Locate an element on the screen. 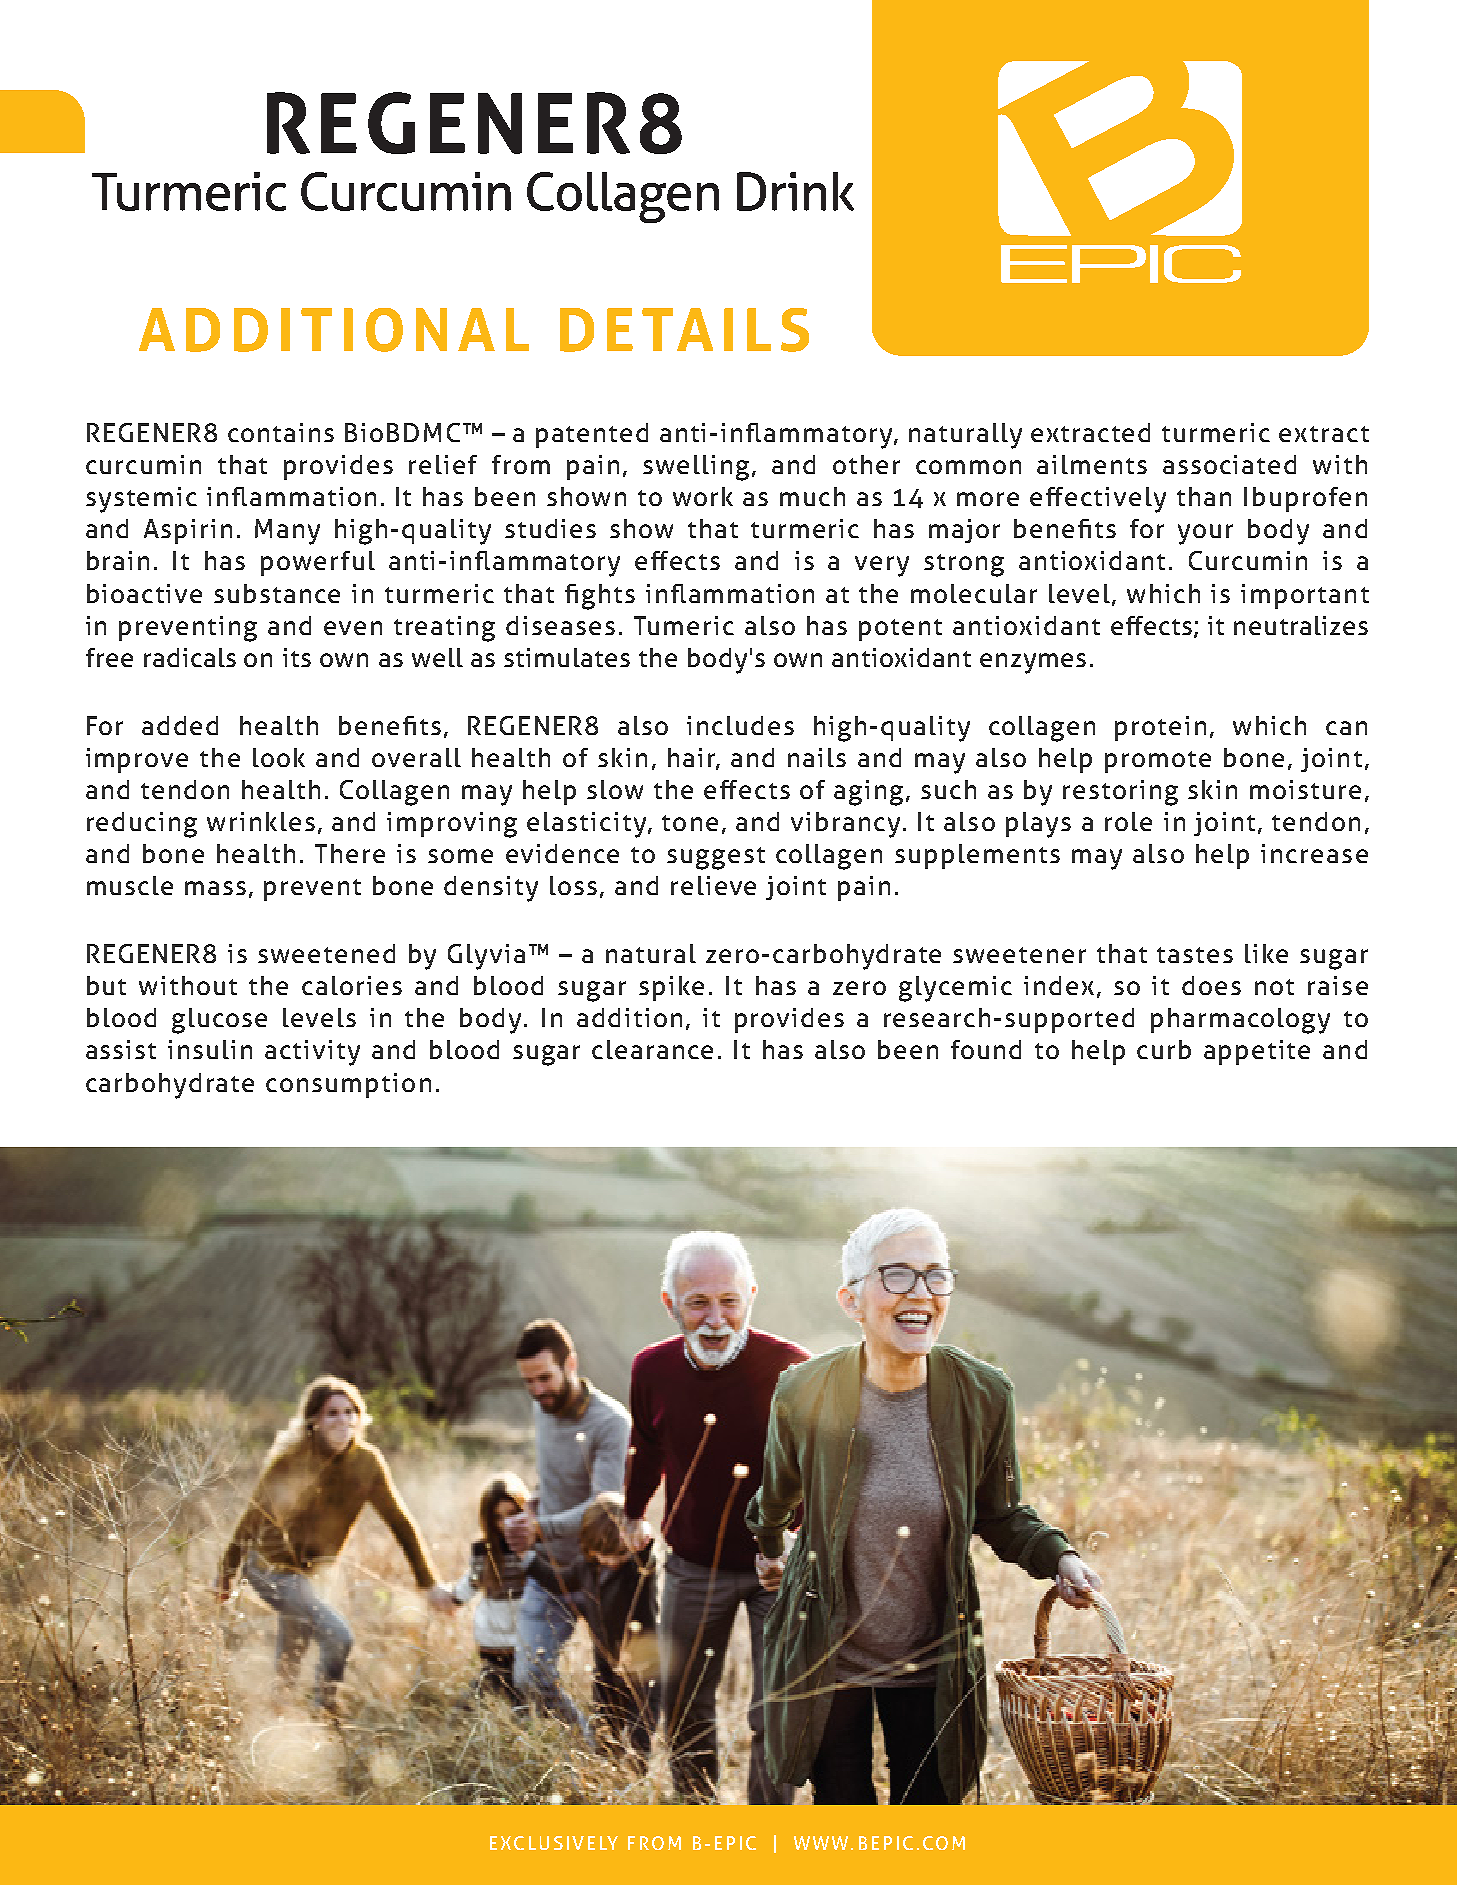 The height and width of the screenshot is (1885, 1457). DETAILS is located at coordinates (684, 330).
